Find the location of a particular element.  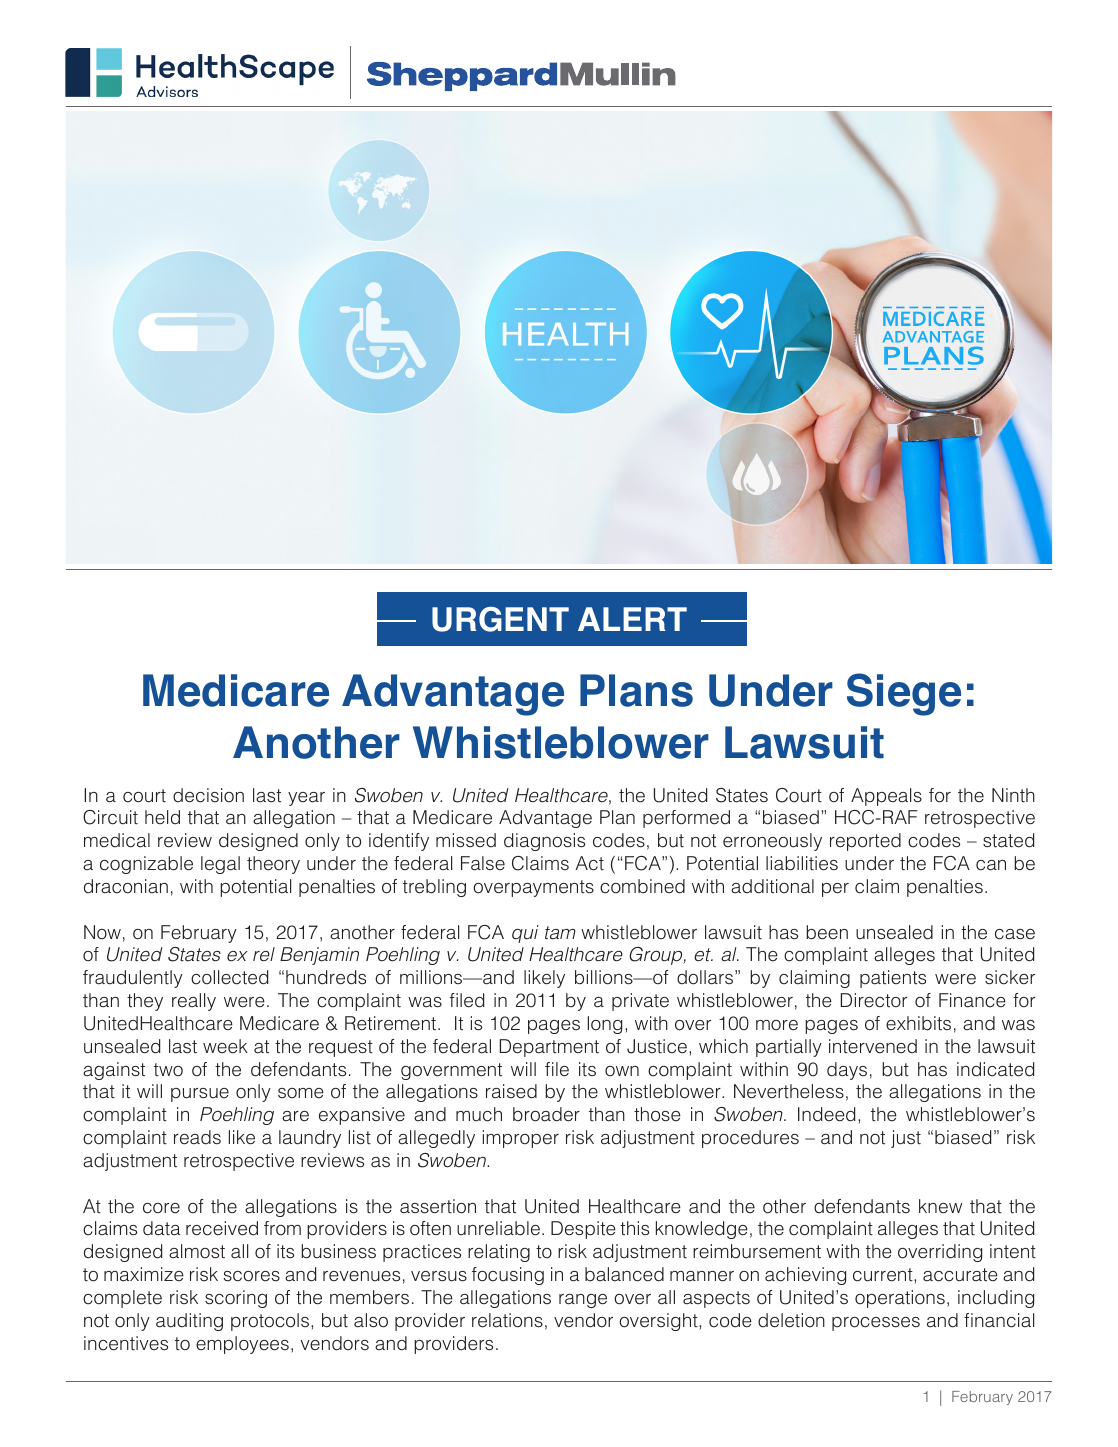

days is located at coordinates (847, 1071).
